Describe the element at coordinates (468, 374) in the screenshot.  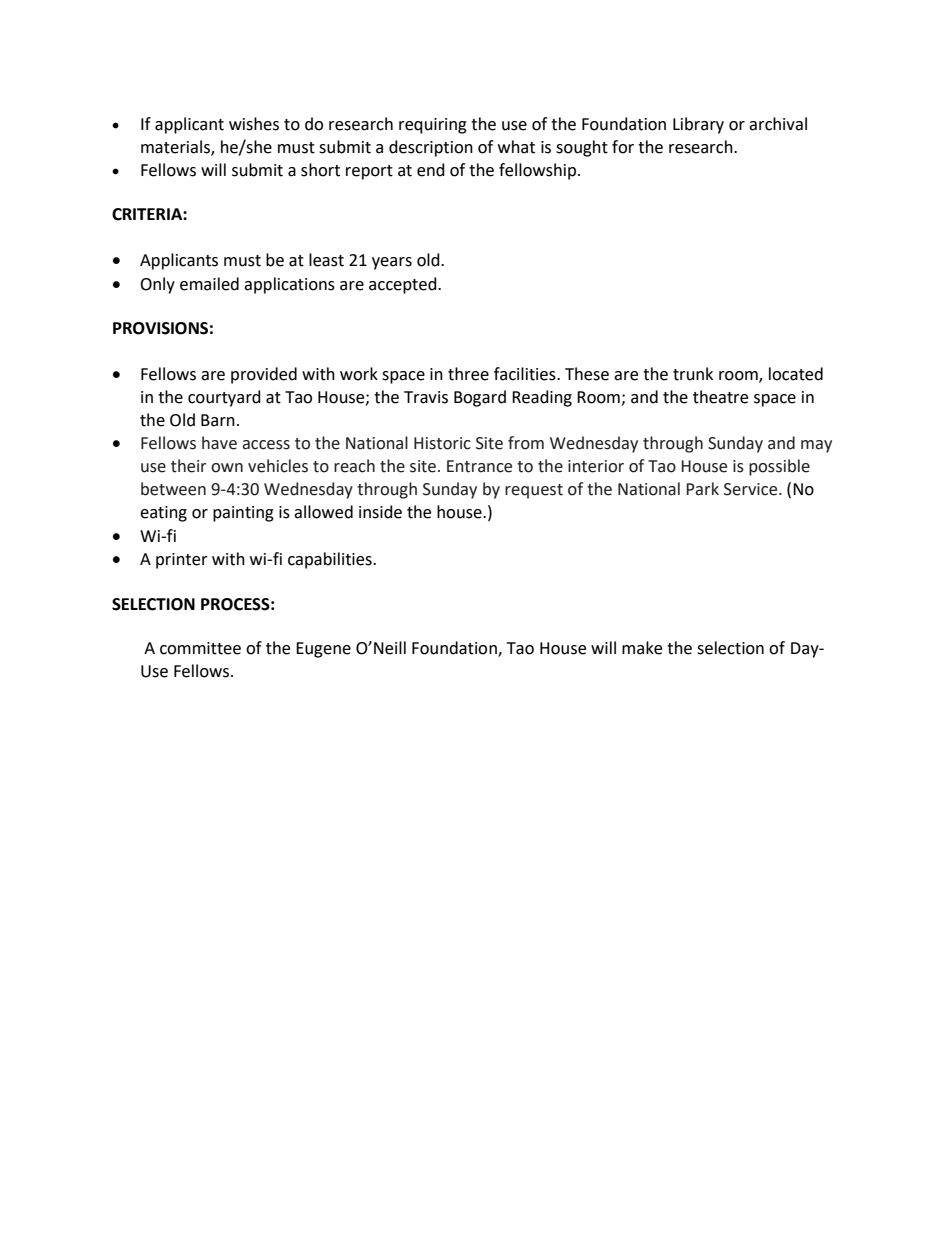
I see `three` at that location.
